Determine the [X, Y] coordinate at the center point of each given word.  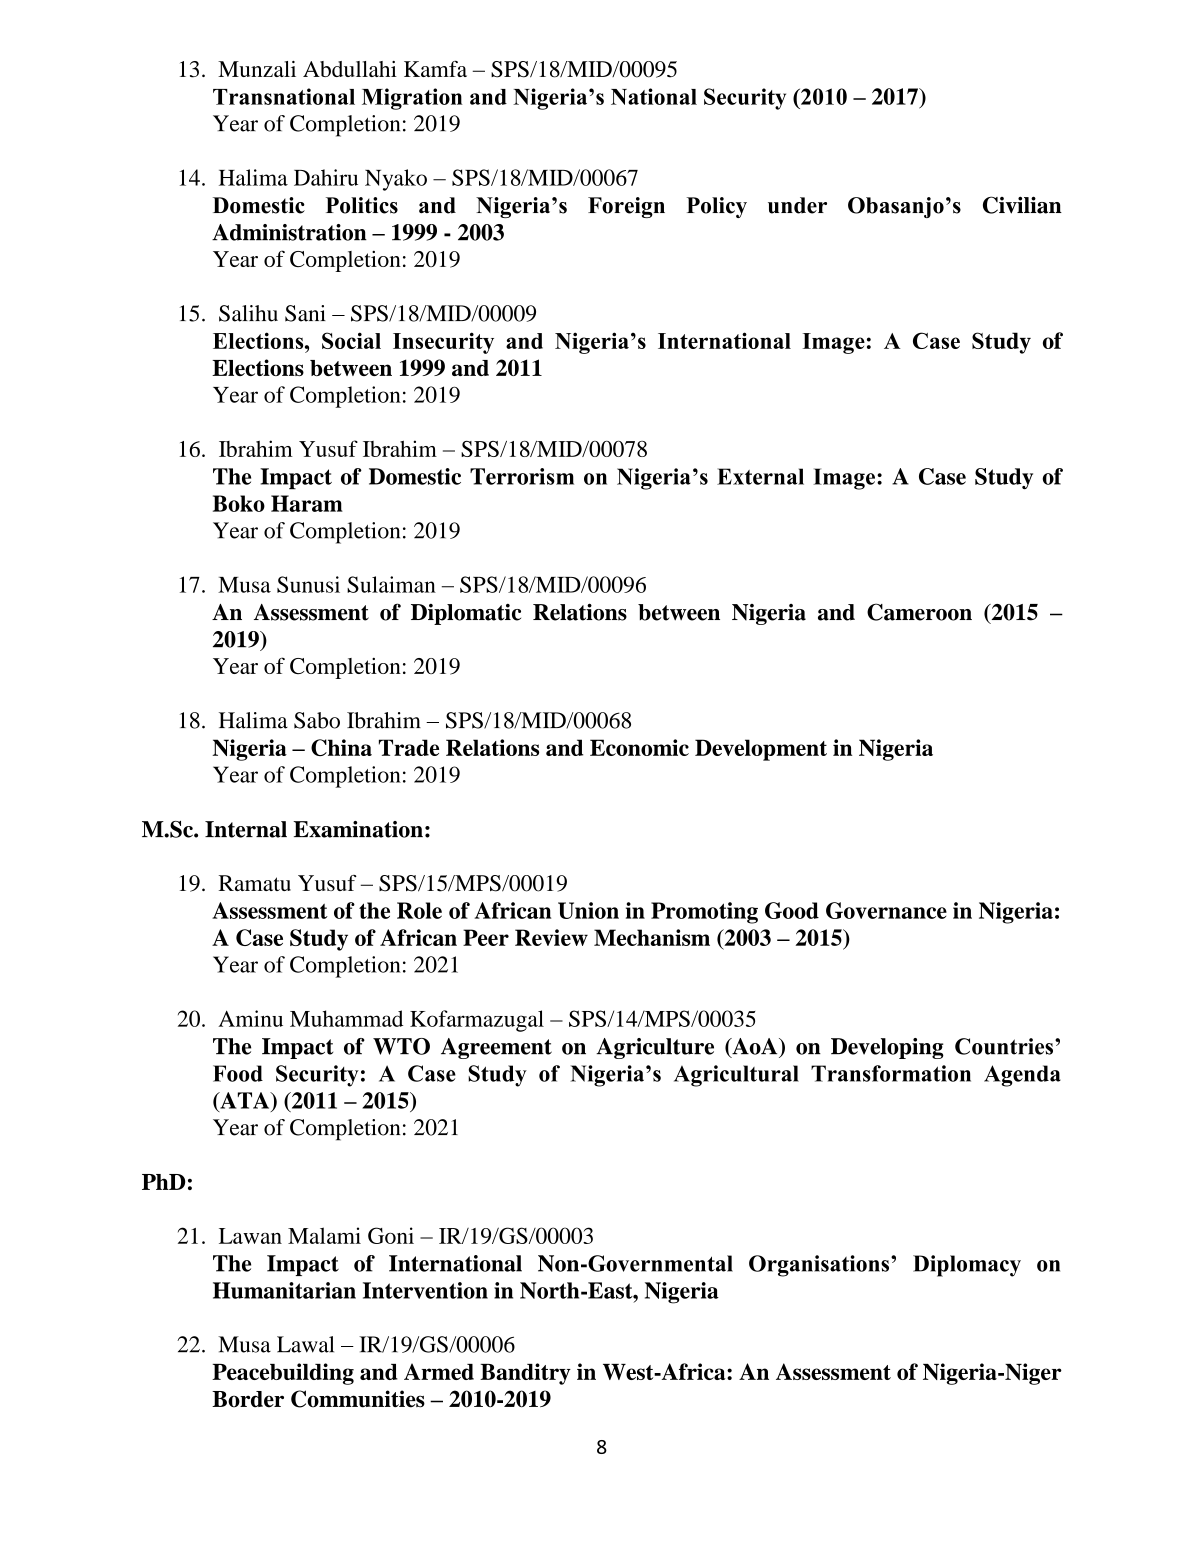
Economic [639, 747]
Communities [358, 1399]
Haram [307, 503]
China [341, 747]
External [760, 476]
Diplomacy [967, 1266]
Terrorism [522, 476]
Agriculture [655, 1048]
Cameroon [919, 612]
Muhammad [346, 1018]
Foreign [626, 207]
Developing [887, 1048]
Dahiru [326, 177]
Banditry [525, 1374]
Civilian [1022, 205]
